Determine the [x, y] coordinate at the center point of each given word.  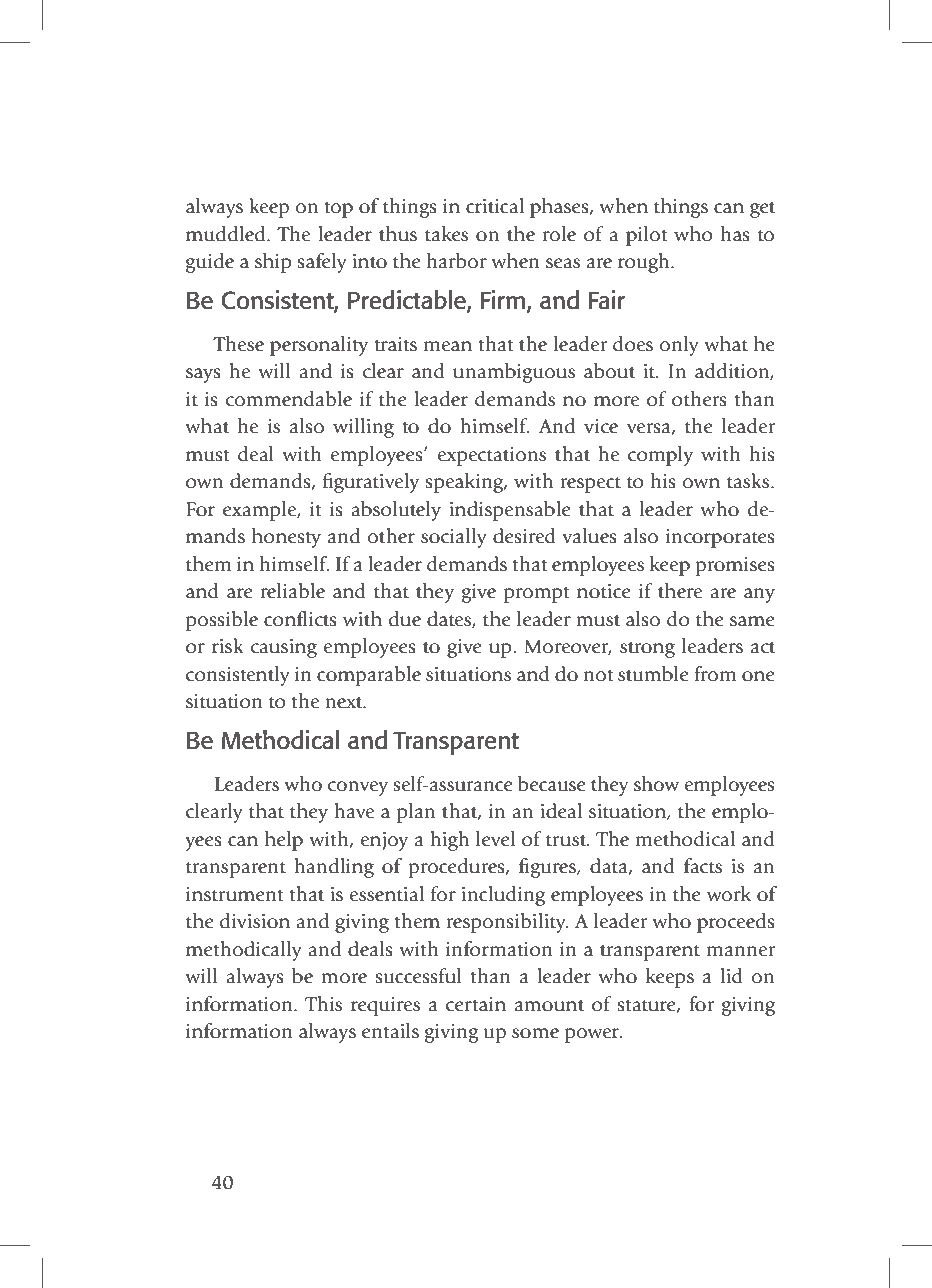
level [495, 839]
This [323, 1004]
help [284, 841]
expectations [491, 456]
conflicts [300, 619]
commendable [288, 399]
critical [495, 206]
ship [273, 263]
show [656, 784]
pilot [647, 236]
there [680, 591]
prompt [537, 594]
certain [476, 1004]
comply [660, 456]
